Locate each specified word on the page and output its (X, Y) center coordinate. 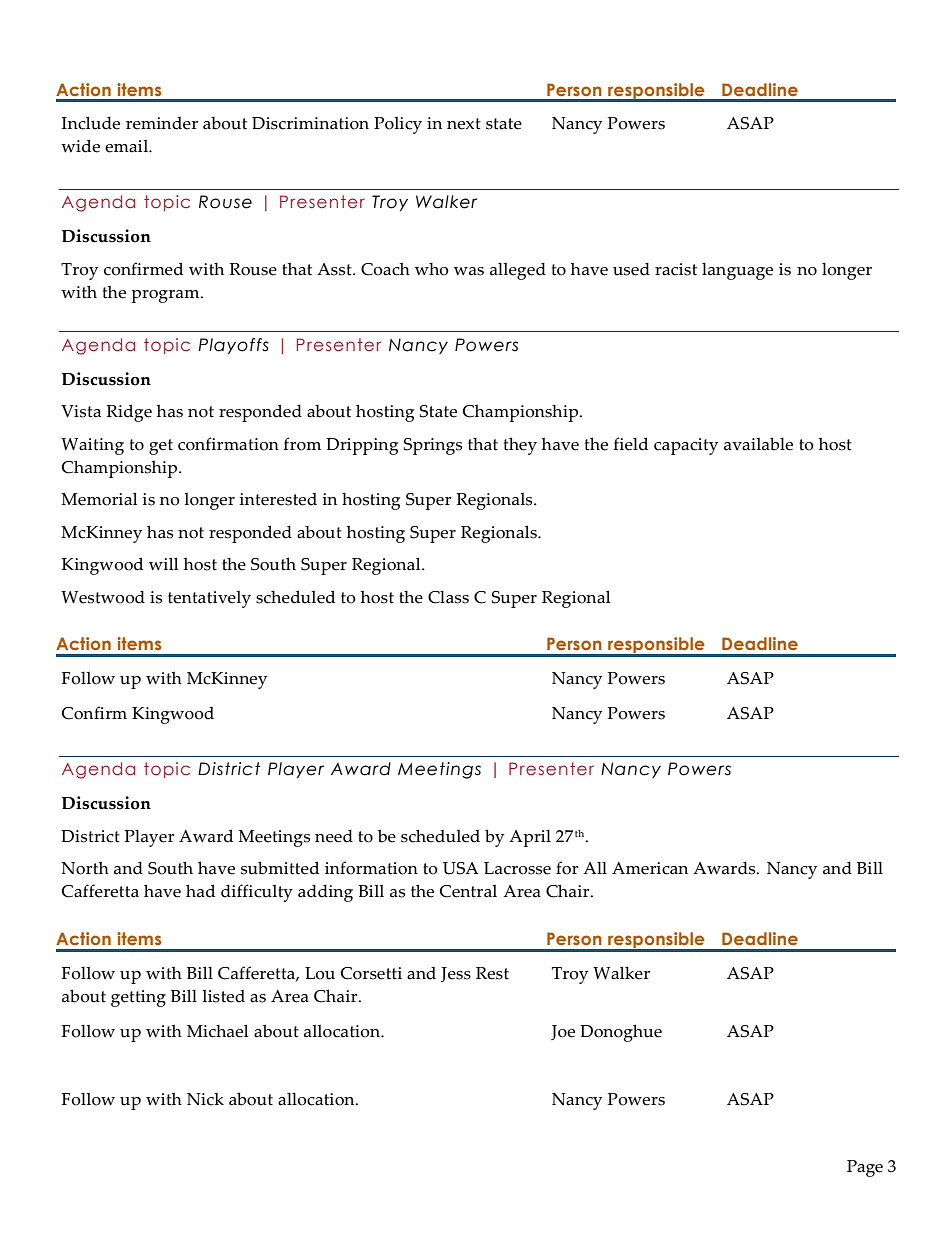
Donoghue (621, 1033)
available (758, 444)
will (163, 564)
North (85, 868)
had (200, 891)
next (464, 124)
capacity (686, 446)
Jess (456, 974)
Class (448, 597)
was (469, 271)
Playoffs (234, 346)
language (737, 271)
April (530, 838)
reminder (162, 123)
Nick (205, 1099)
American (650, 868)
